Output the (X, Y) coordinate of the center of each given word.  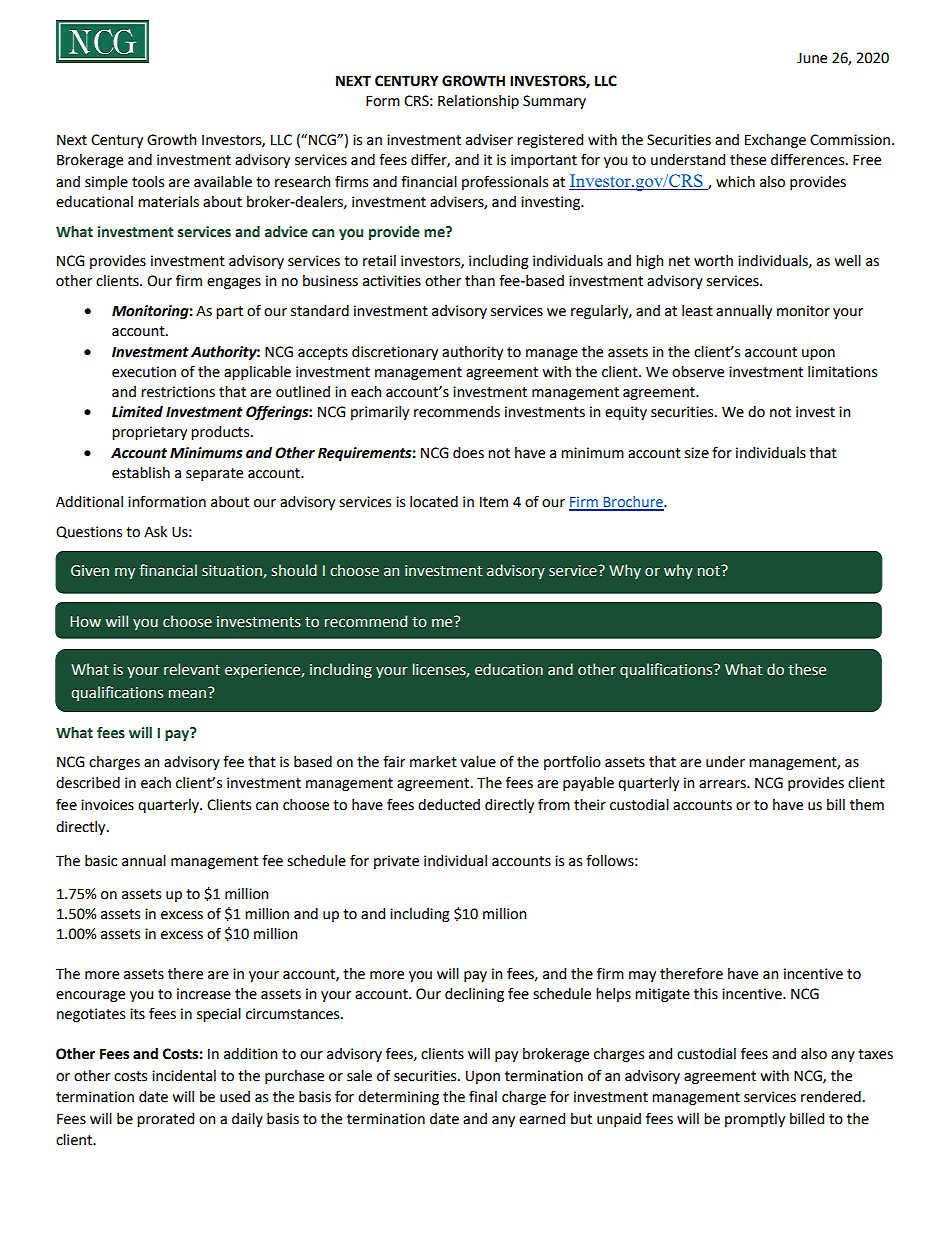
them (867, 805)
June (812, 58)
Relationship (478, 102)
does (468, 453)
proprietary (149, 433)
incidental (184, 1076)
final (483, 1096)
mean (187, 694)
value (478, 762)
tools (148, 182)
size (697, 453)
